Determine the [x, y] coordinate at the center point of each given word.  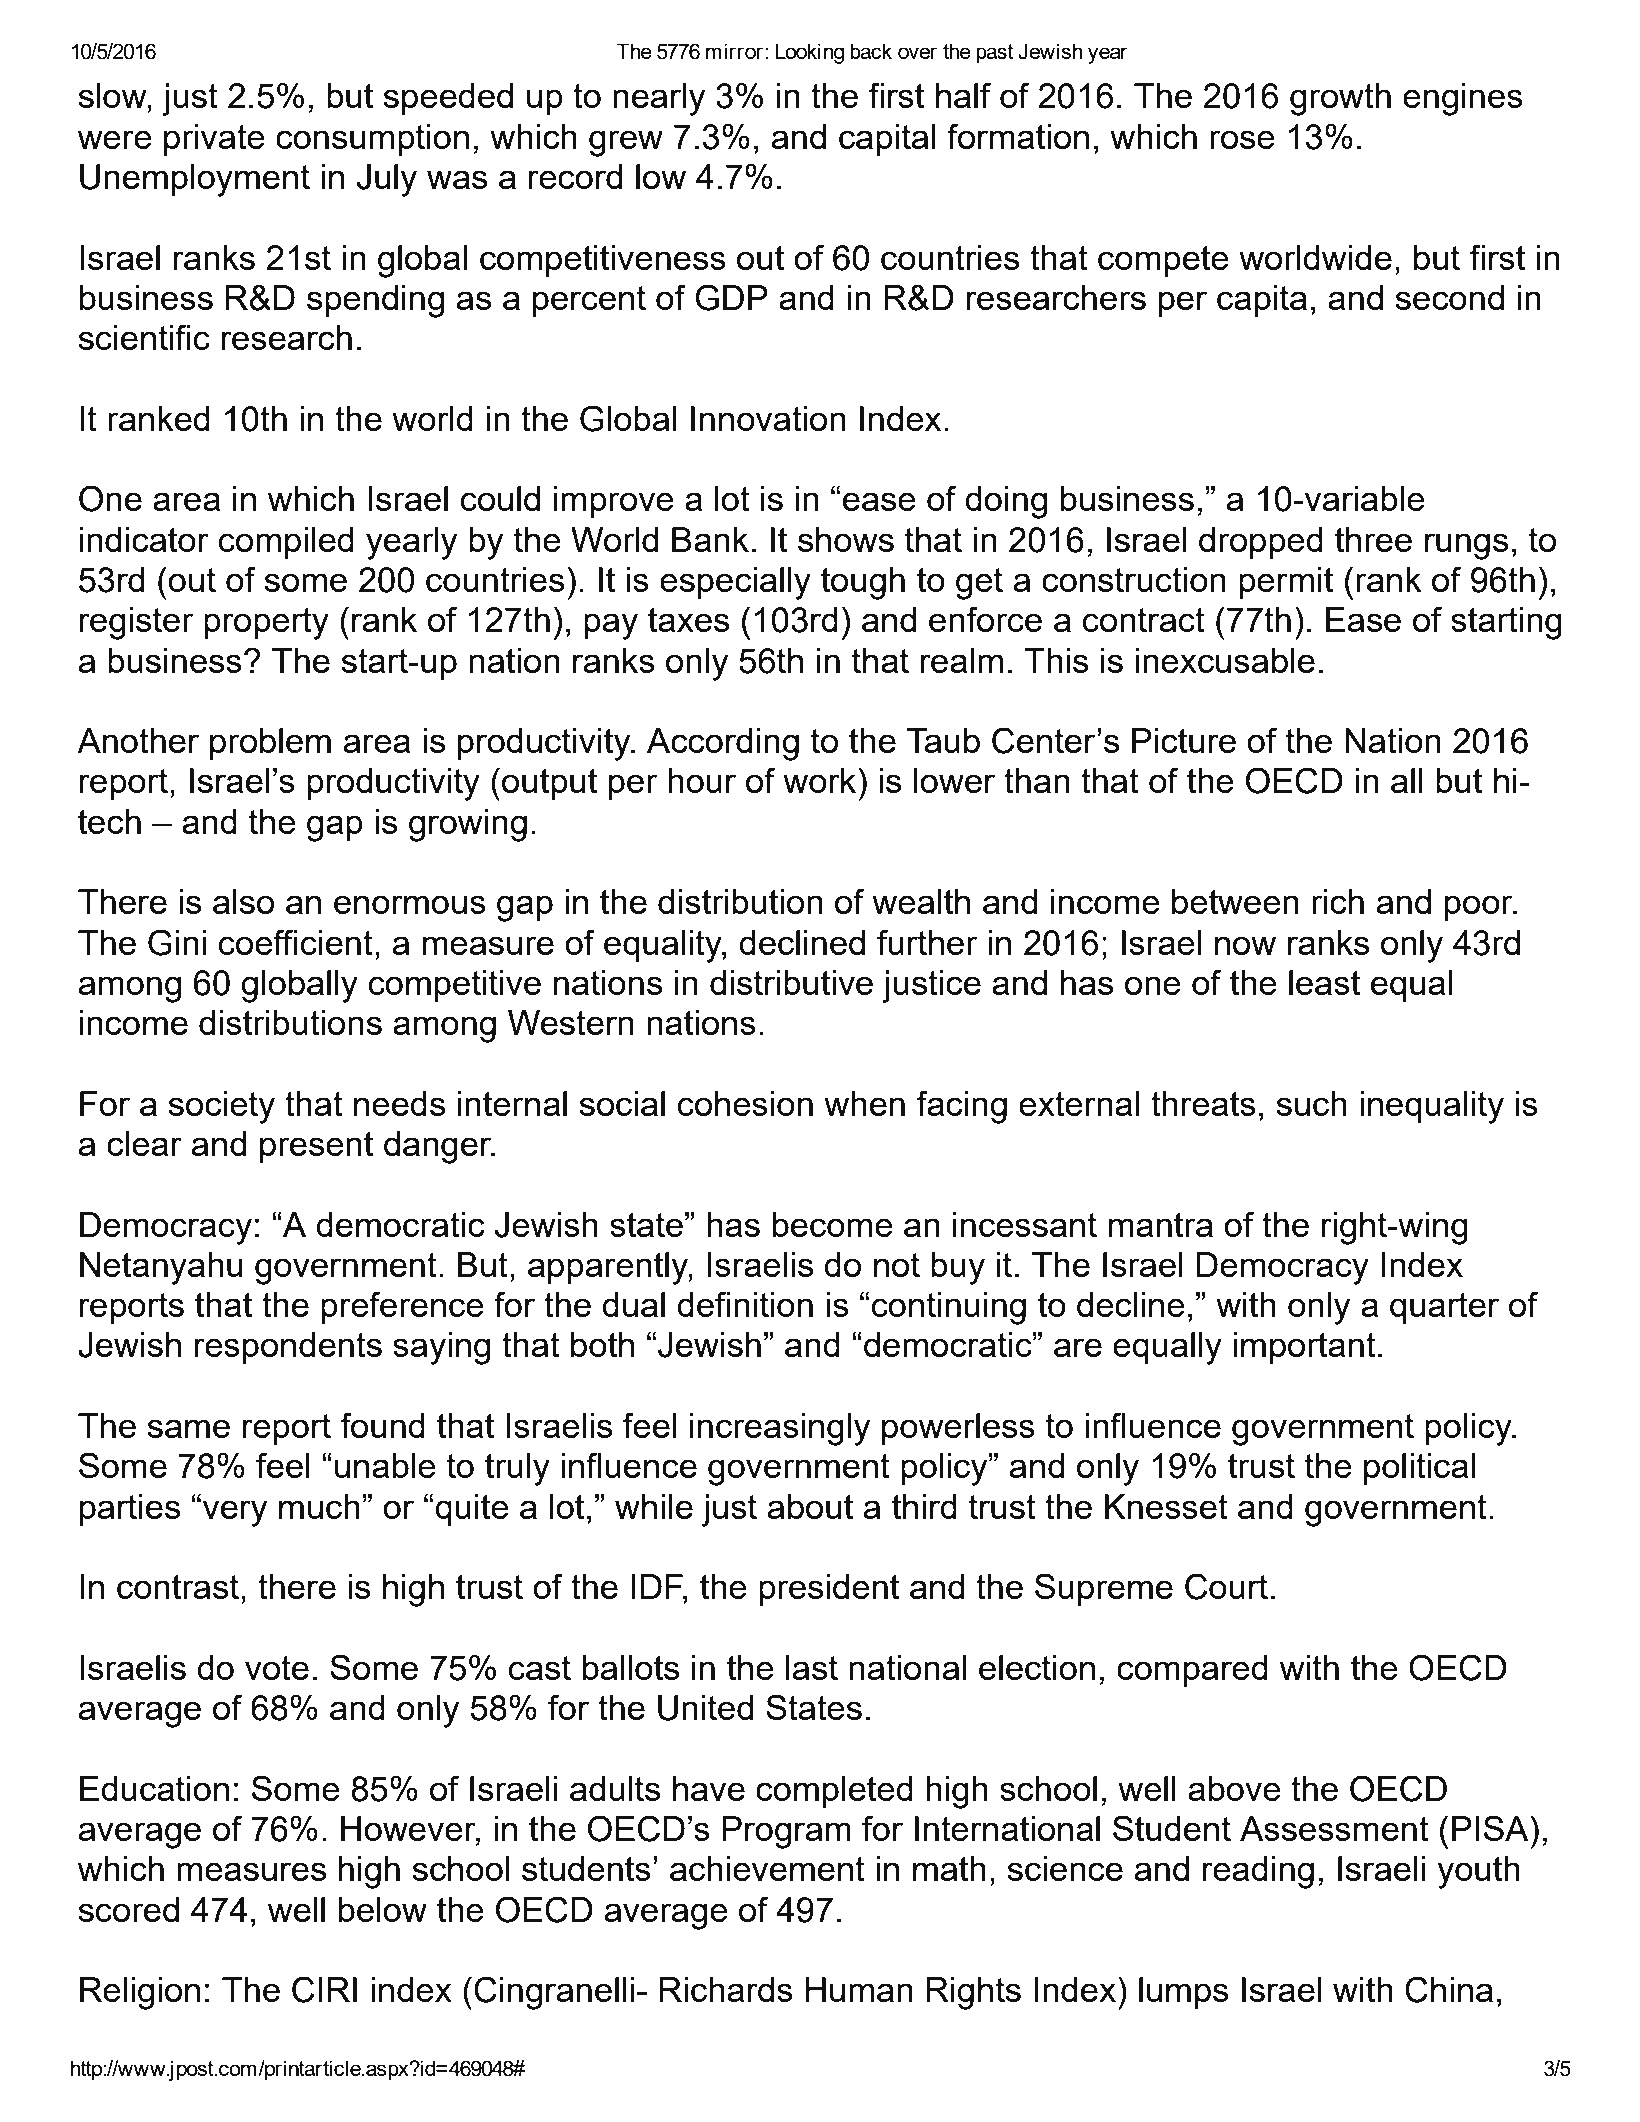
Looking [809, 53]
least [1324, 982]
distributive [791, 982]
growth [1340, 99]
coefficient [296, 942]
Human [859, 1989]
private [214, 140]
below [382, 1909]
